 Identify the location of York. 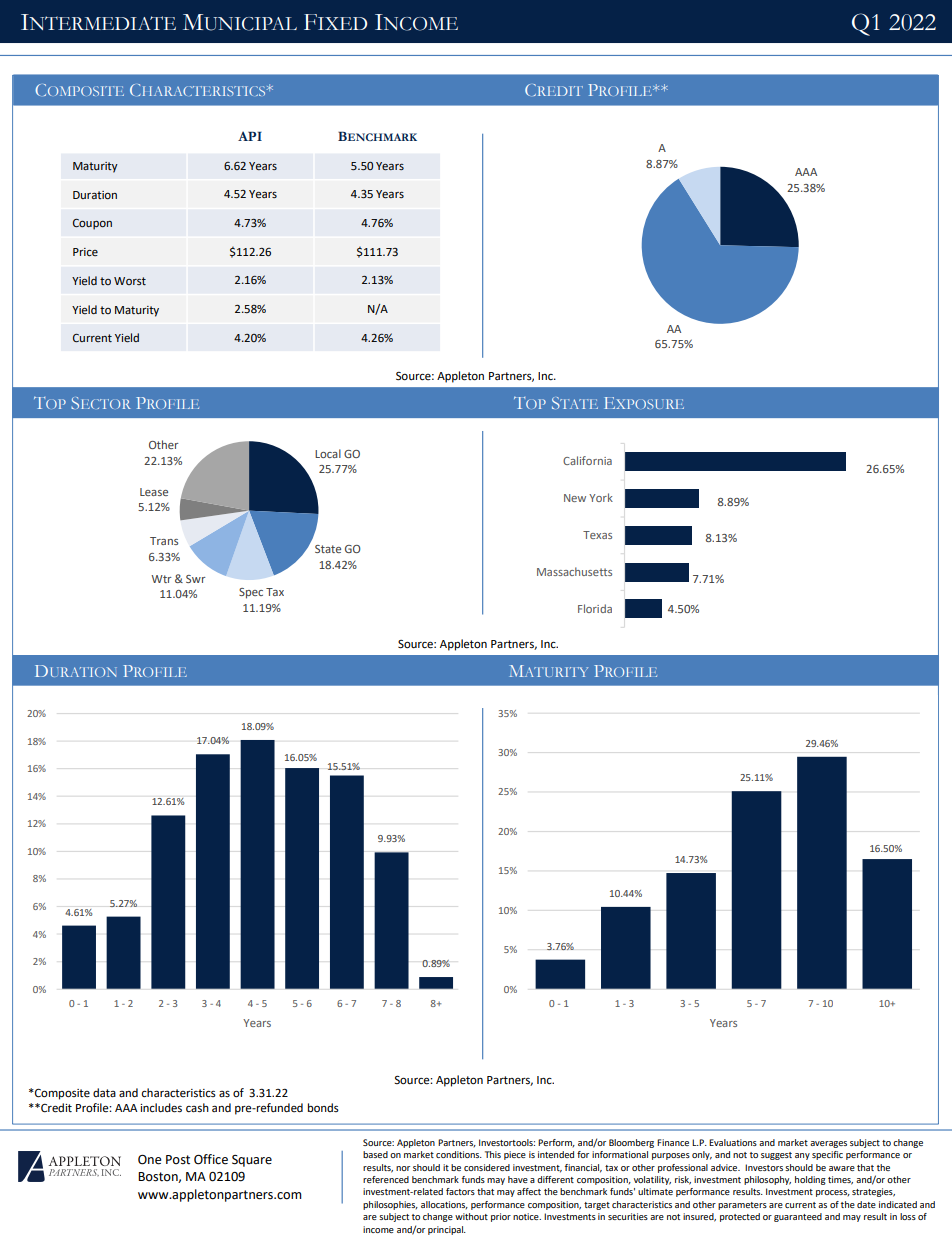
(601, 497).
